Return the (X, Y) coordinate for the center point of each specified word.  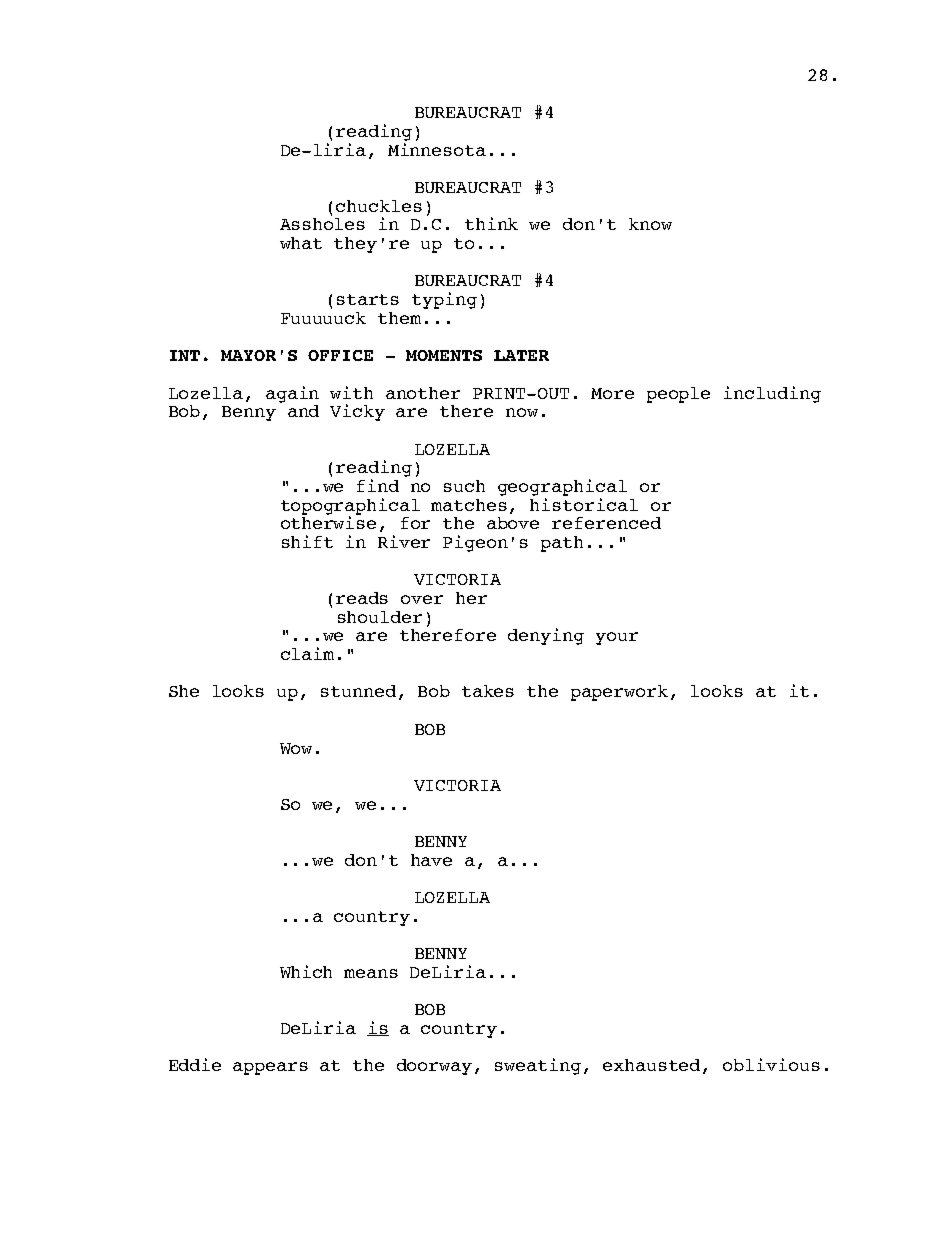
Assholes (322, 224)
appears (270, 1068)
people (678, 395)
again (292, 394)
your (617, 638)
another (423, 393)
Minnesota (437, 149)
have (431, 860)
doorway (434, 1067)
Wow (296, 748)
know (650, 224)
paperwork (619, 693)
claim (307, 653)
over (422, 599)
